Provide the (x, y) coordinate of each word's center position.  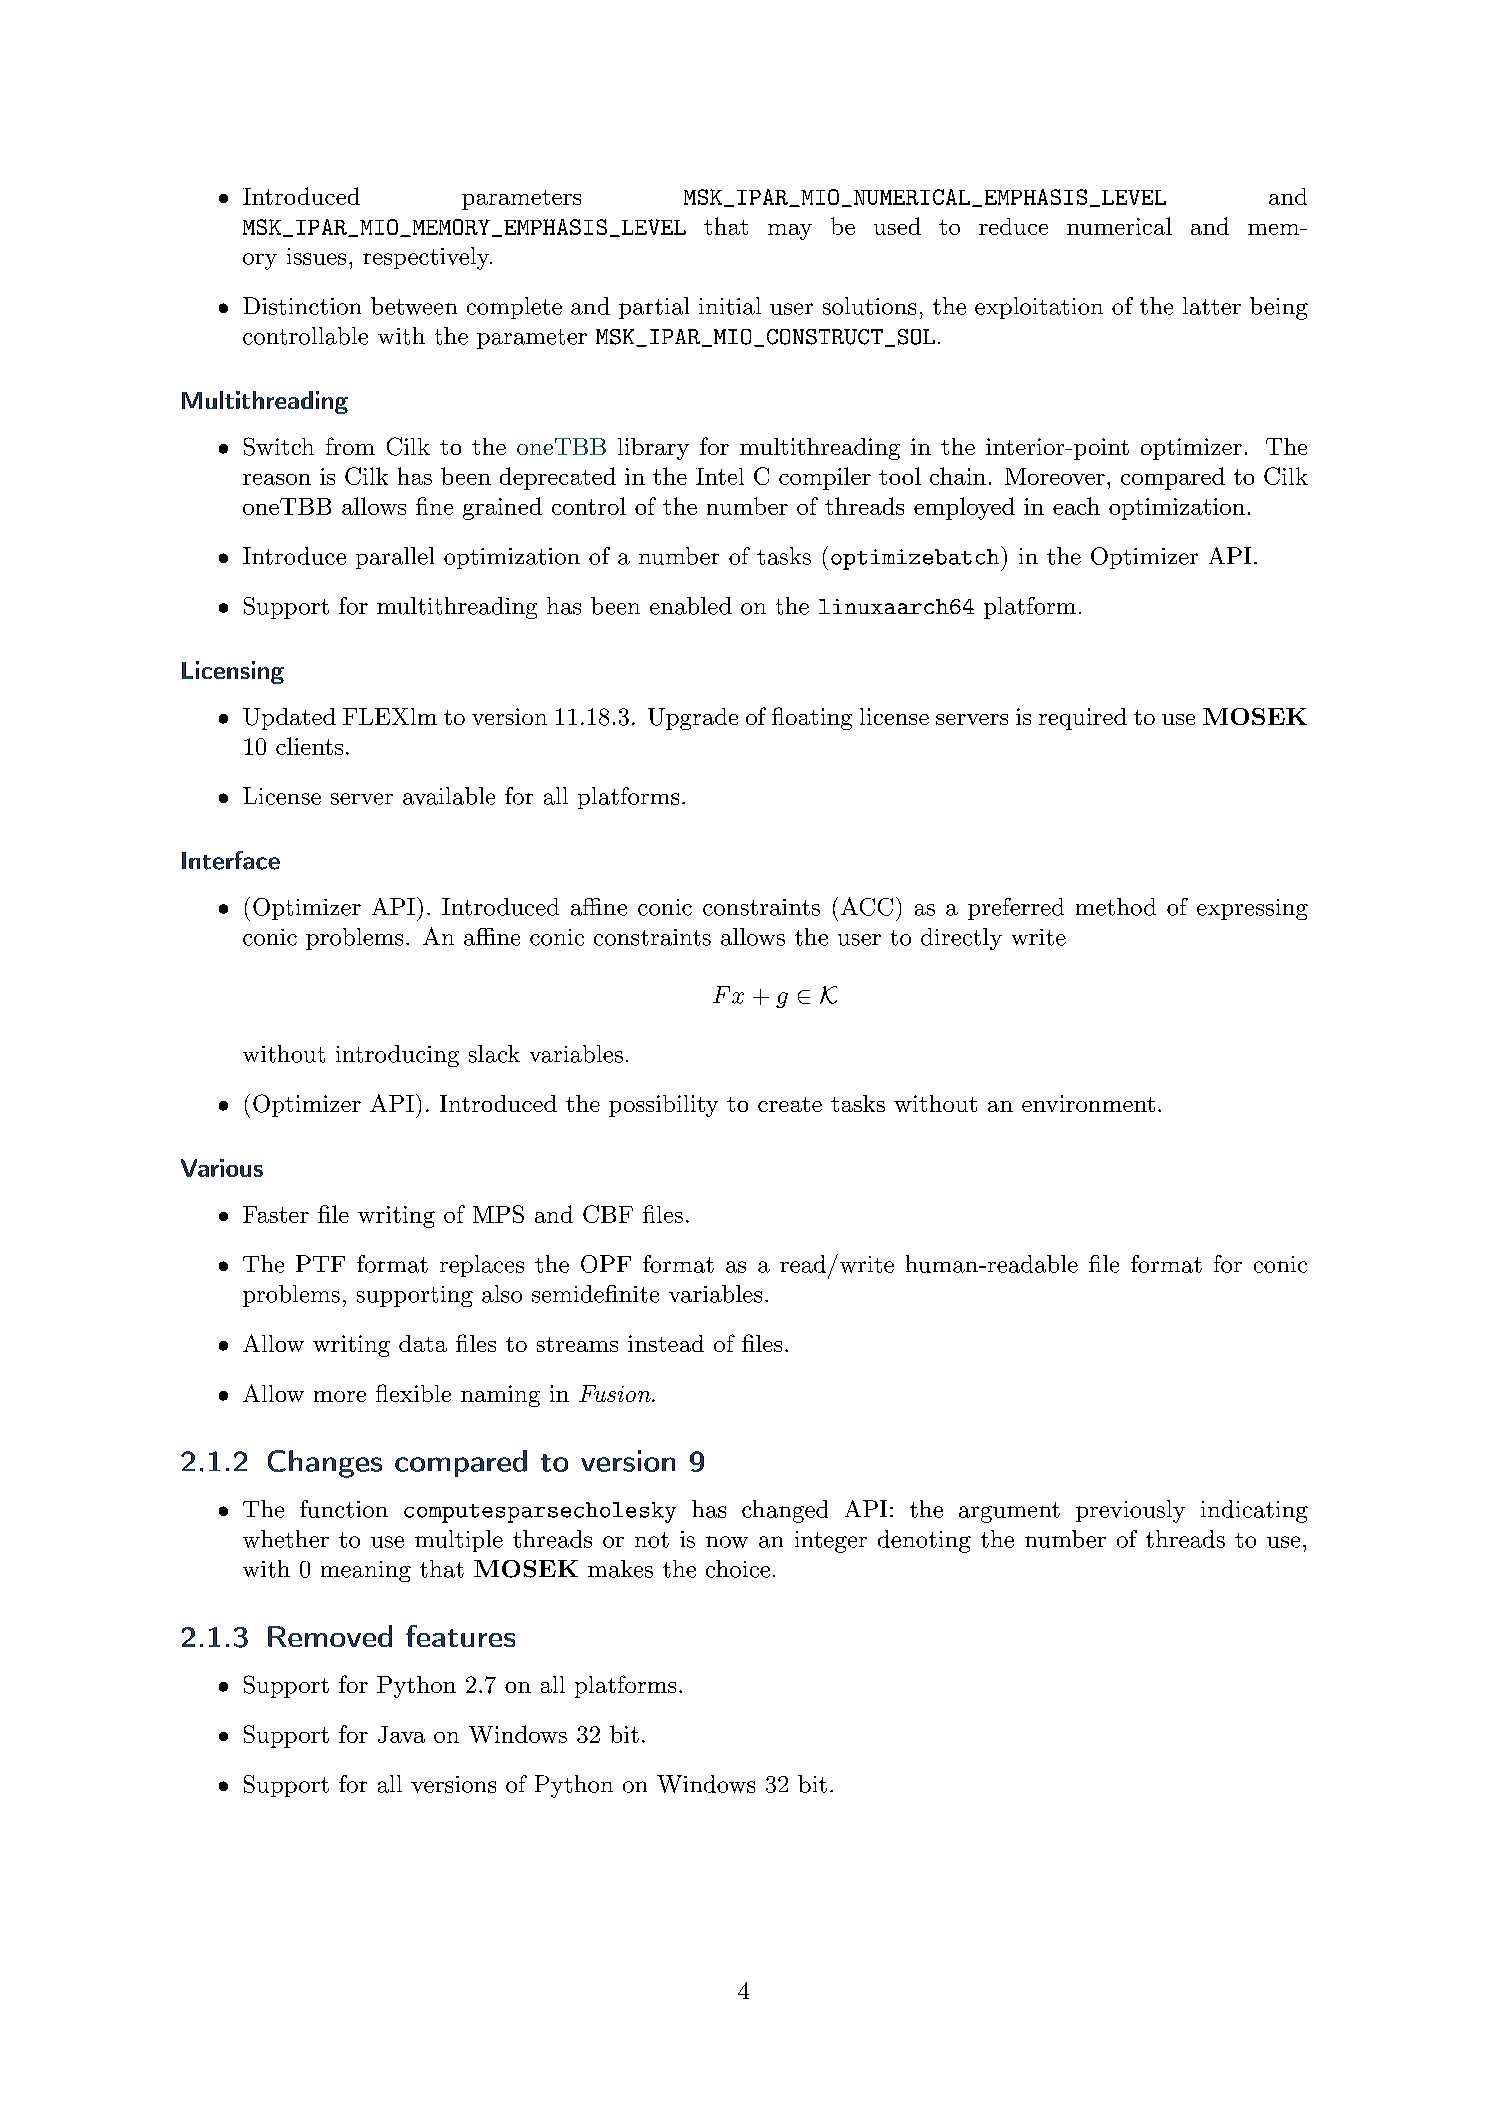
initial (730, 306)
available (449, 796)
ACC (867, 906)
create (790, 1104)
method (1116, 907)
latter (1212, 306)
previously (1130, 1511)
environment (1088, 1103)
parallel (395, 558)
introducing (397, 1056)
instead (666, 1343)
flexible (413, 1393)
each (1076, 506)
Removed (330, 1636)
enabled (691, 606)
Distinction (302, 306)
